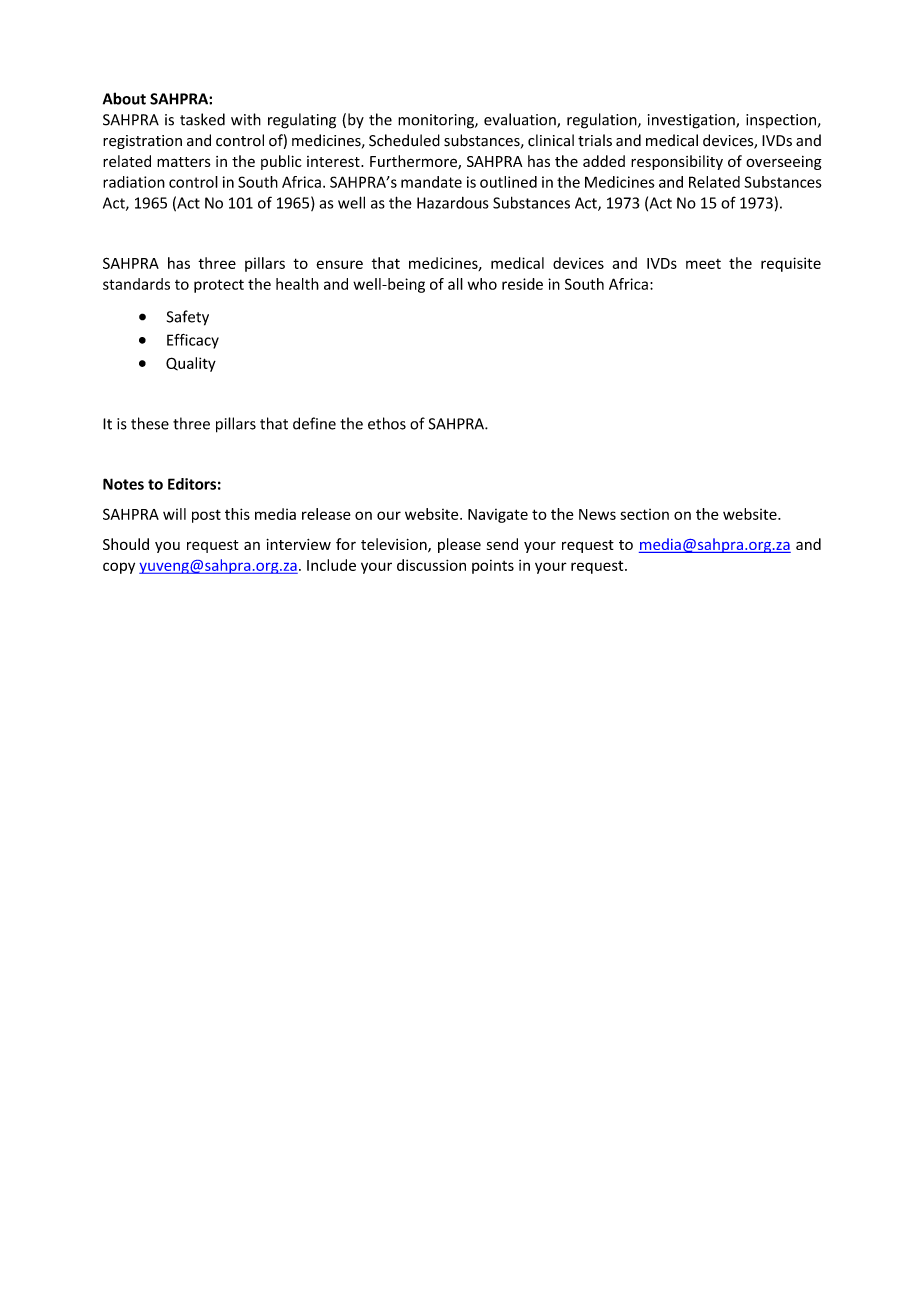 This image has width=924, height=1307. I want to click on investigation, so click(692, 121).
